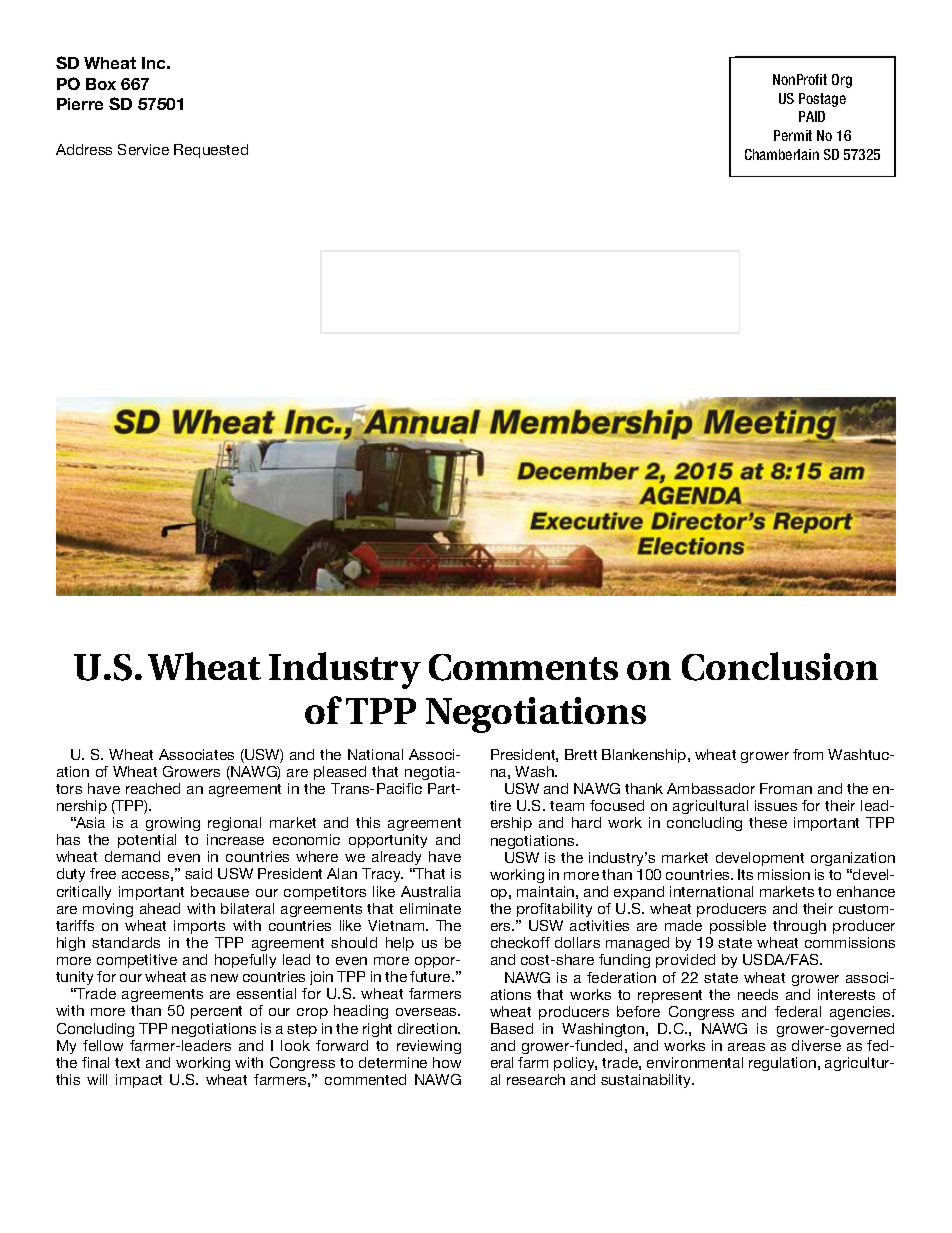 Image resolution: width=952 pixels, height=1233 pixels. Describe the element at coordinates (746, 1047) in the page. I see `areas` at that location.
